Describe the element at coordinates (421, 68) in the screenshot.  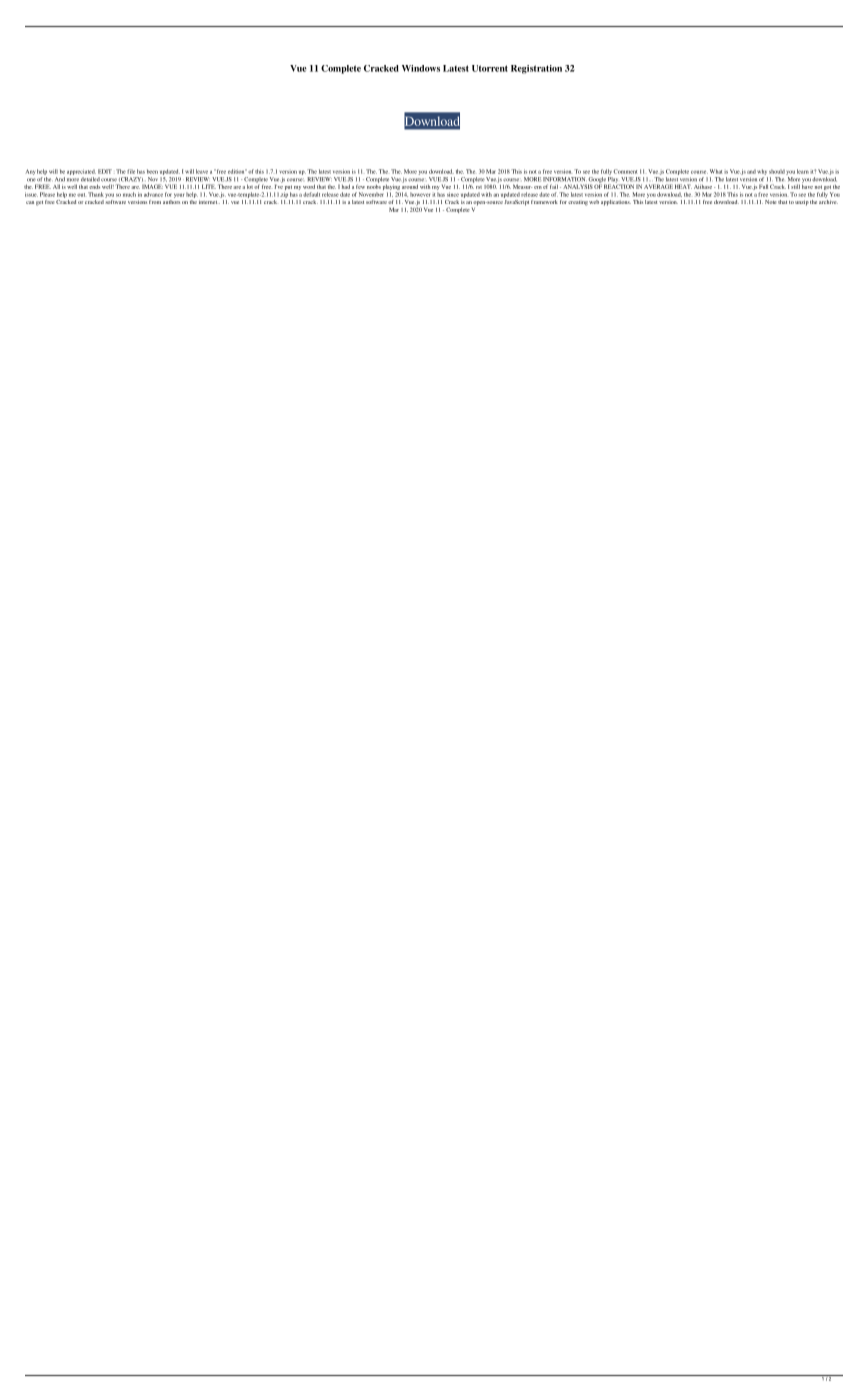
I see `Windows` at that location.
